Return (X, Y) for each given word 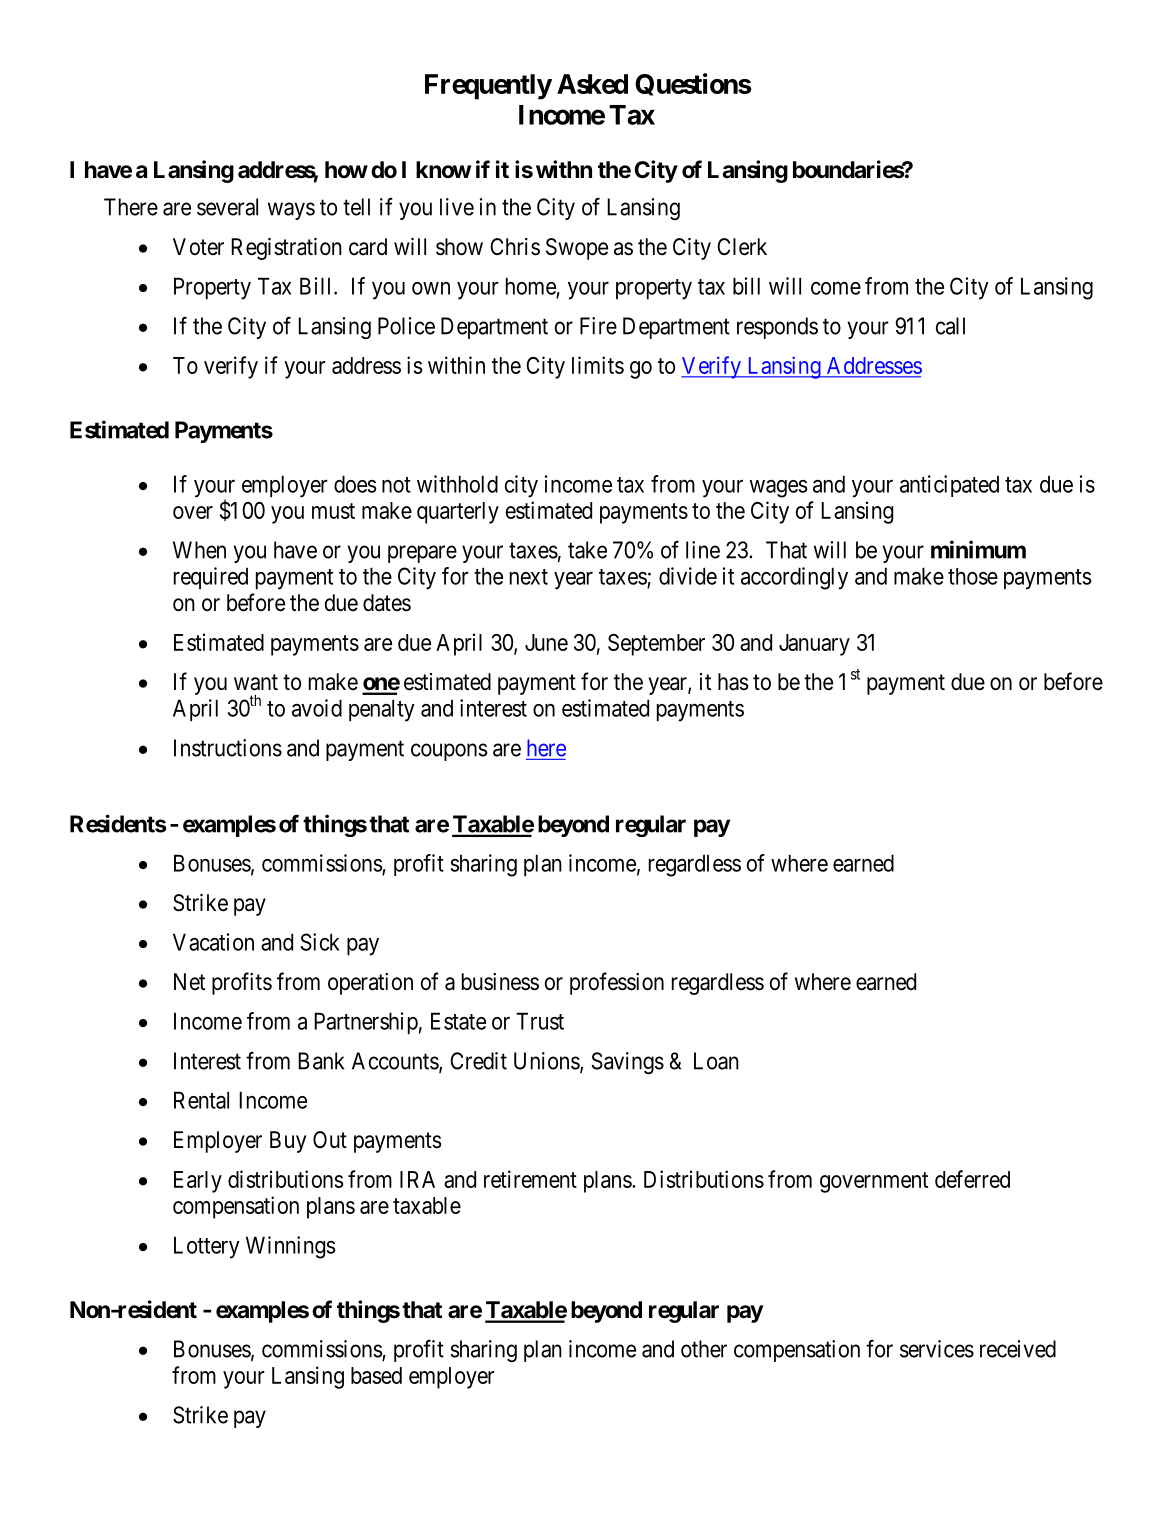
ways (291, 211)
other (704, 1349)
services (937, 1349)
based (376, 1375)
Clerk (742, 247)
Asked (592, 84)
